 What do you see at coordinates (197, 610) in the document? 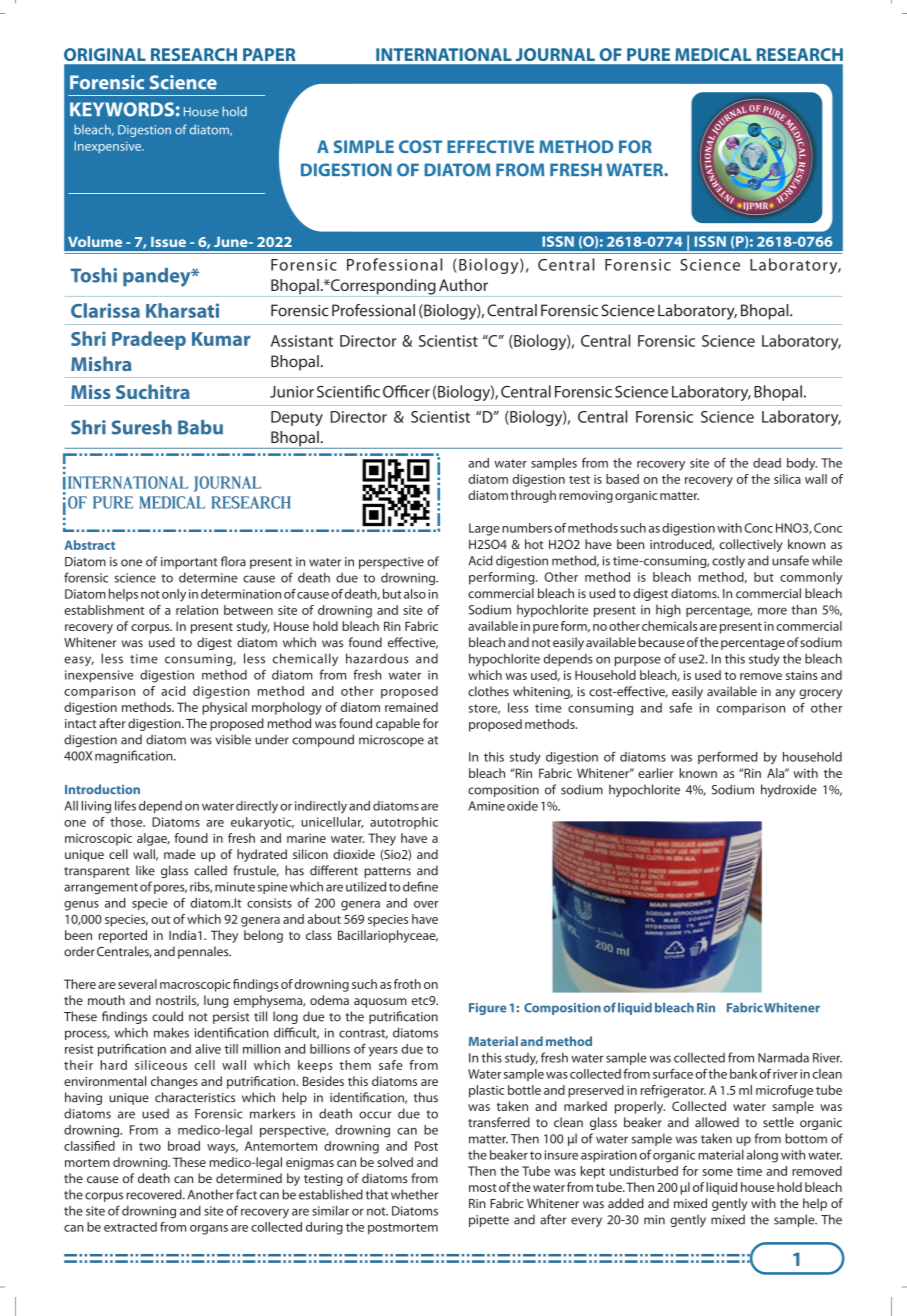
I see `relation` at bounding box center [197, 610].
